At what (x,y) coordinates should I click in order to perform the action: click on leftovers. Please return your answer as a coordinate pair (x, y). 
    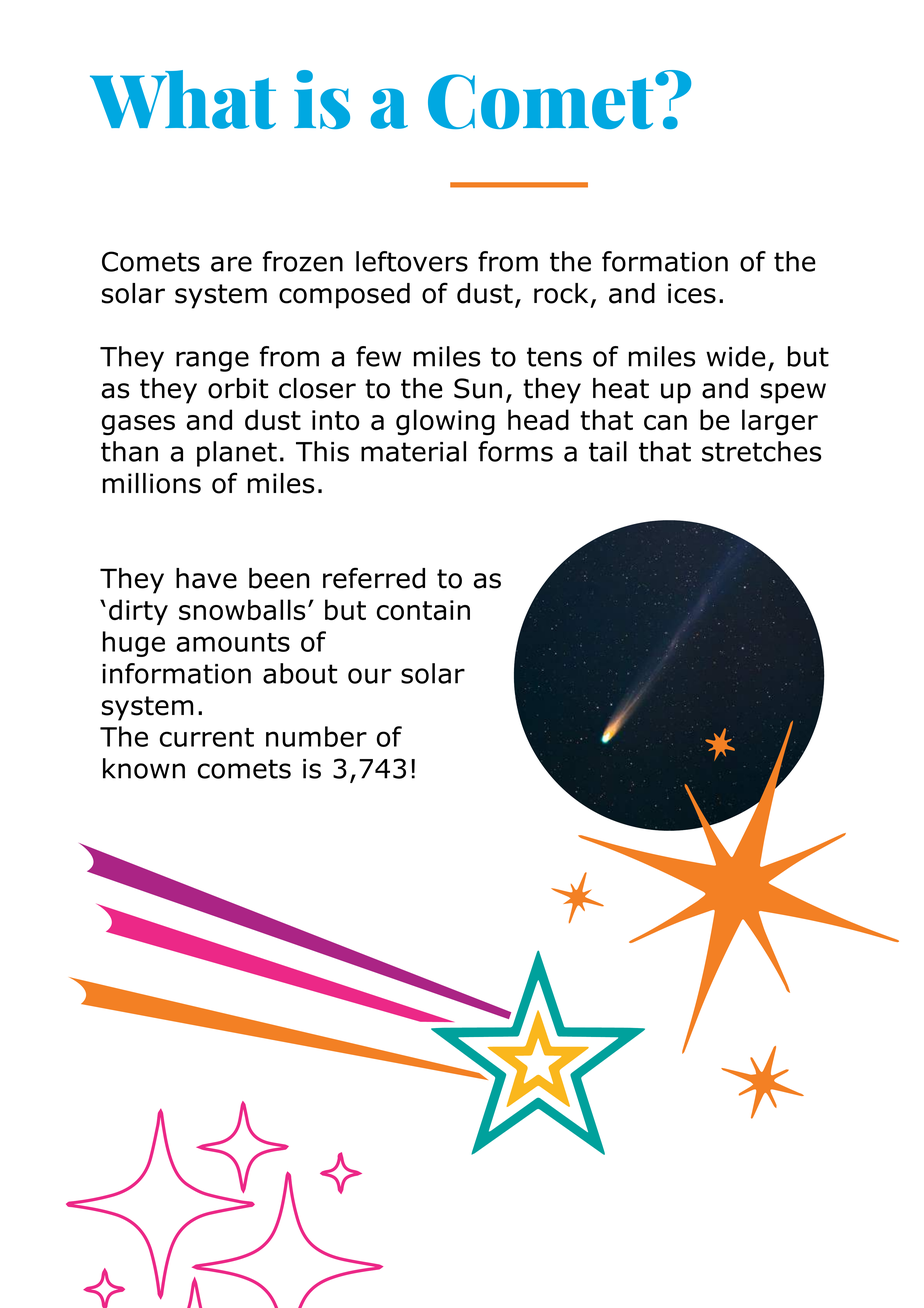
    Looking at the image, I should click on (412, 261).
